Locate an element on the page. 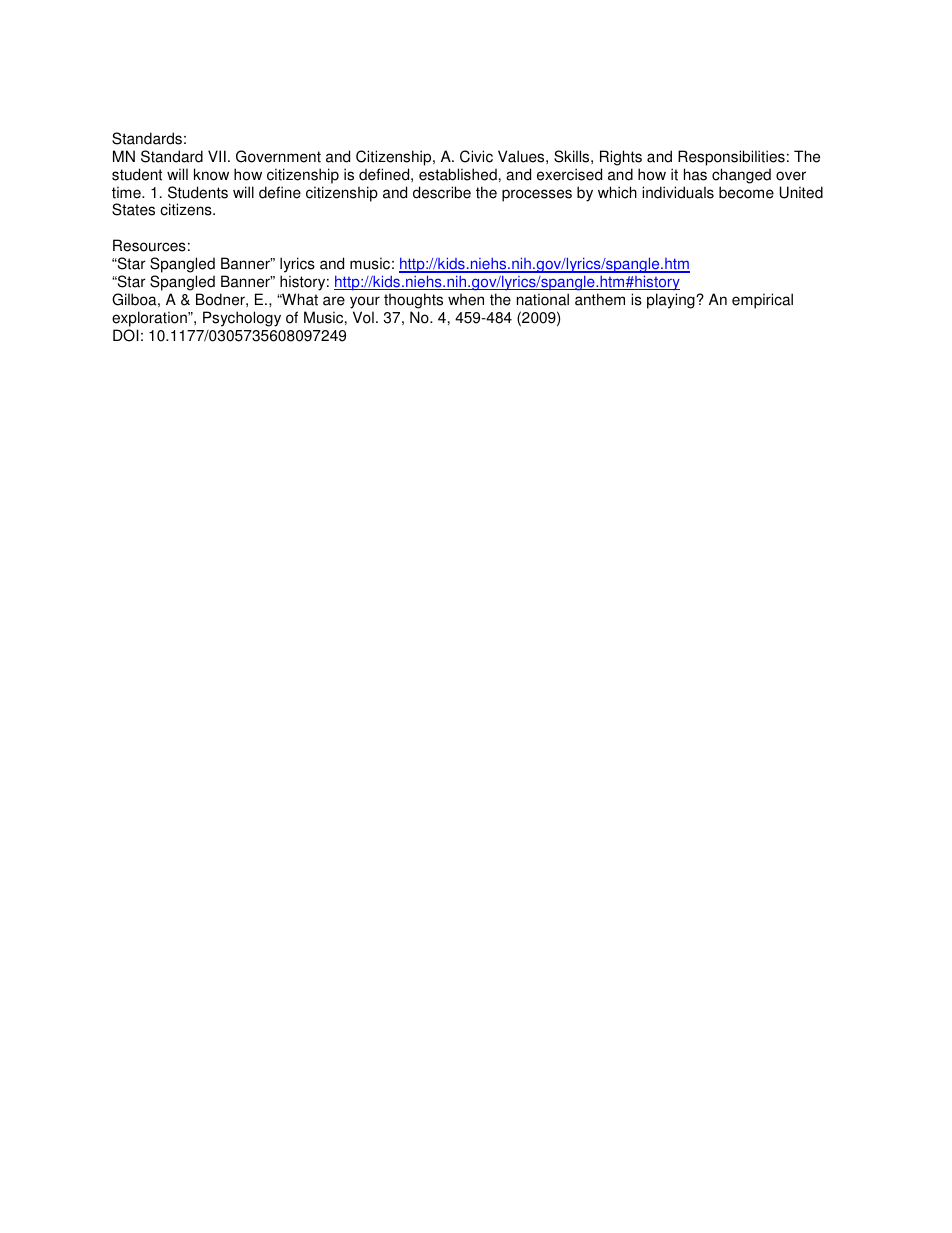 The image size is (952, 1233). Responsibilities is located at coordinates (731, 158).
